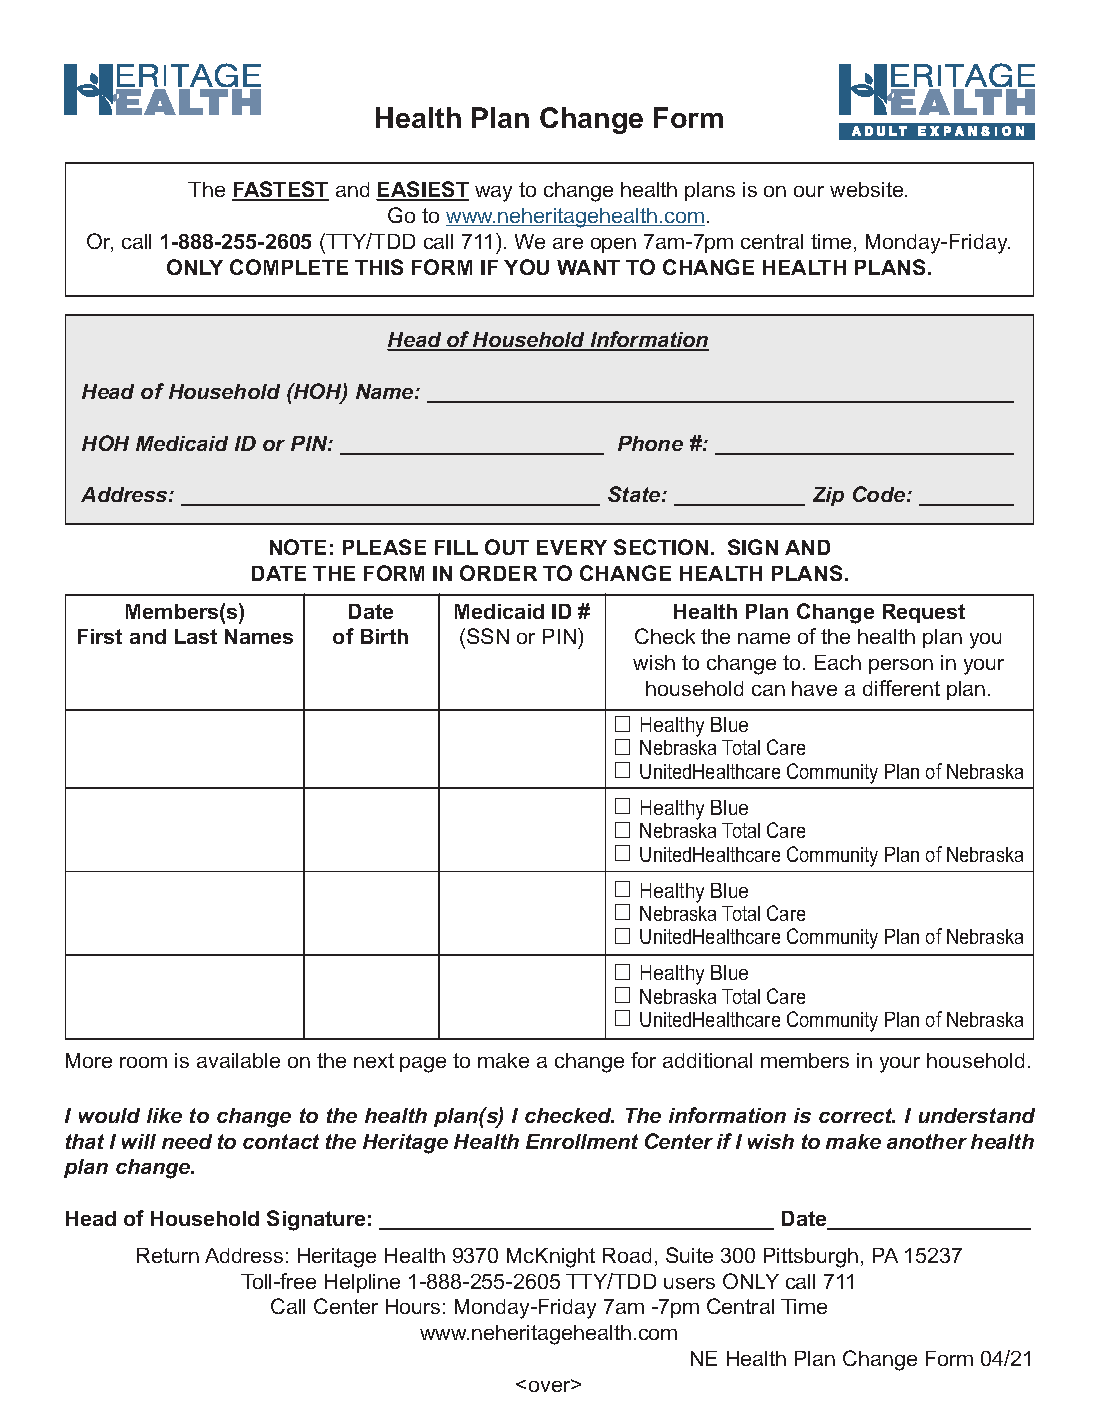 This screenshot has width=1099, height=1422. I want to click on way, so click(493, 194).
